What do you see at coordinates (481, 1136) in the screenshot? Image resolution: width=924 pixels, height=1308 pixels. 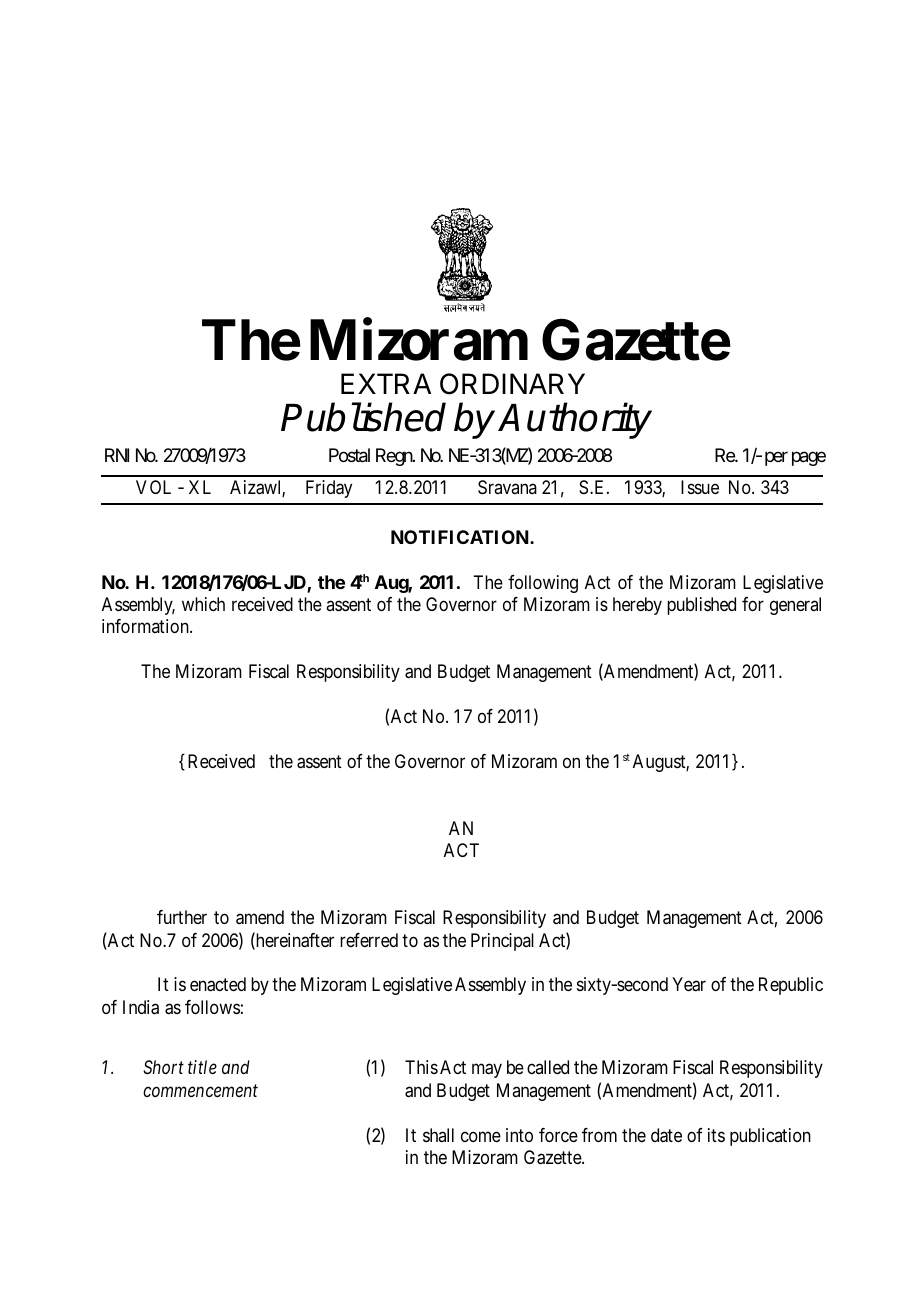 I see `come` at bounding box center [481, 1136].
